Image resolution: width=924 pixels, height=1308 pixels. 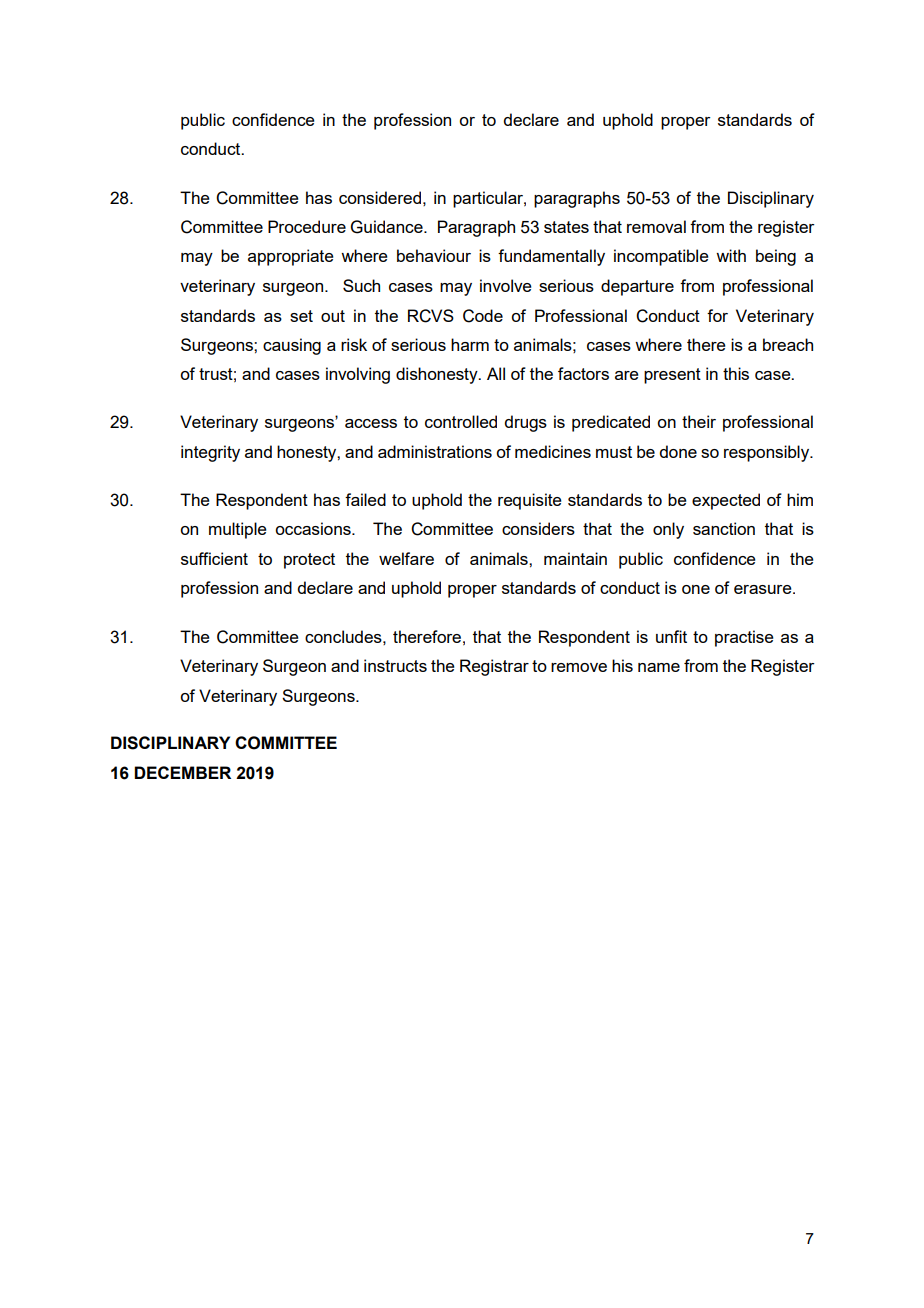 What do you see at coordinates (182, 772) in the screenshot?
I see `DECEMBER` at bounding box center [182, 772].
